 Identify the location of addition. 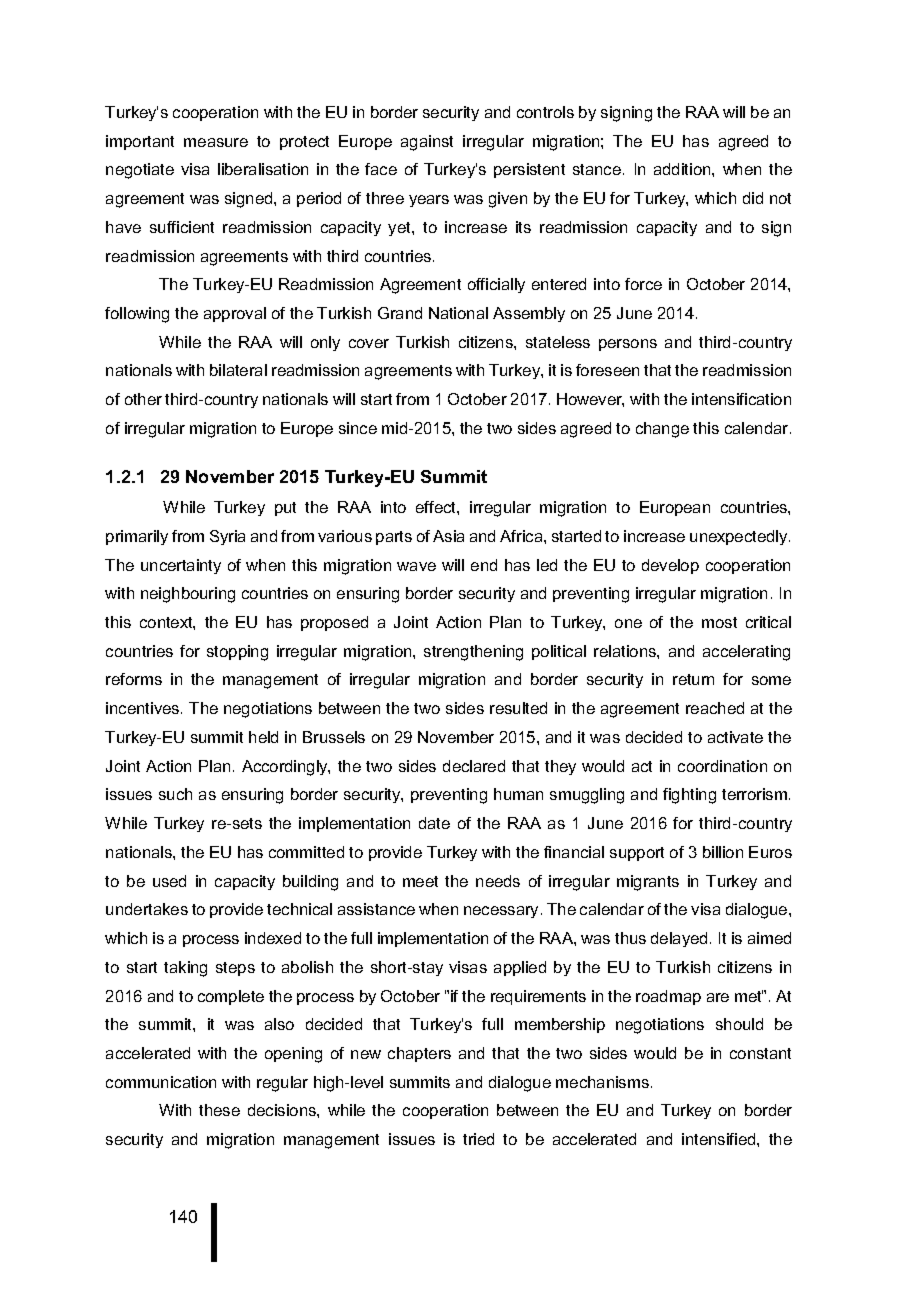
(683, 169).
